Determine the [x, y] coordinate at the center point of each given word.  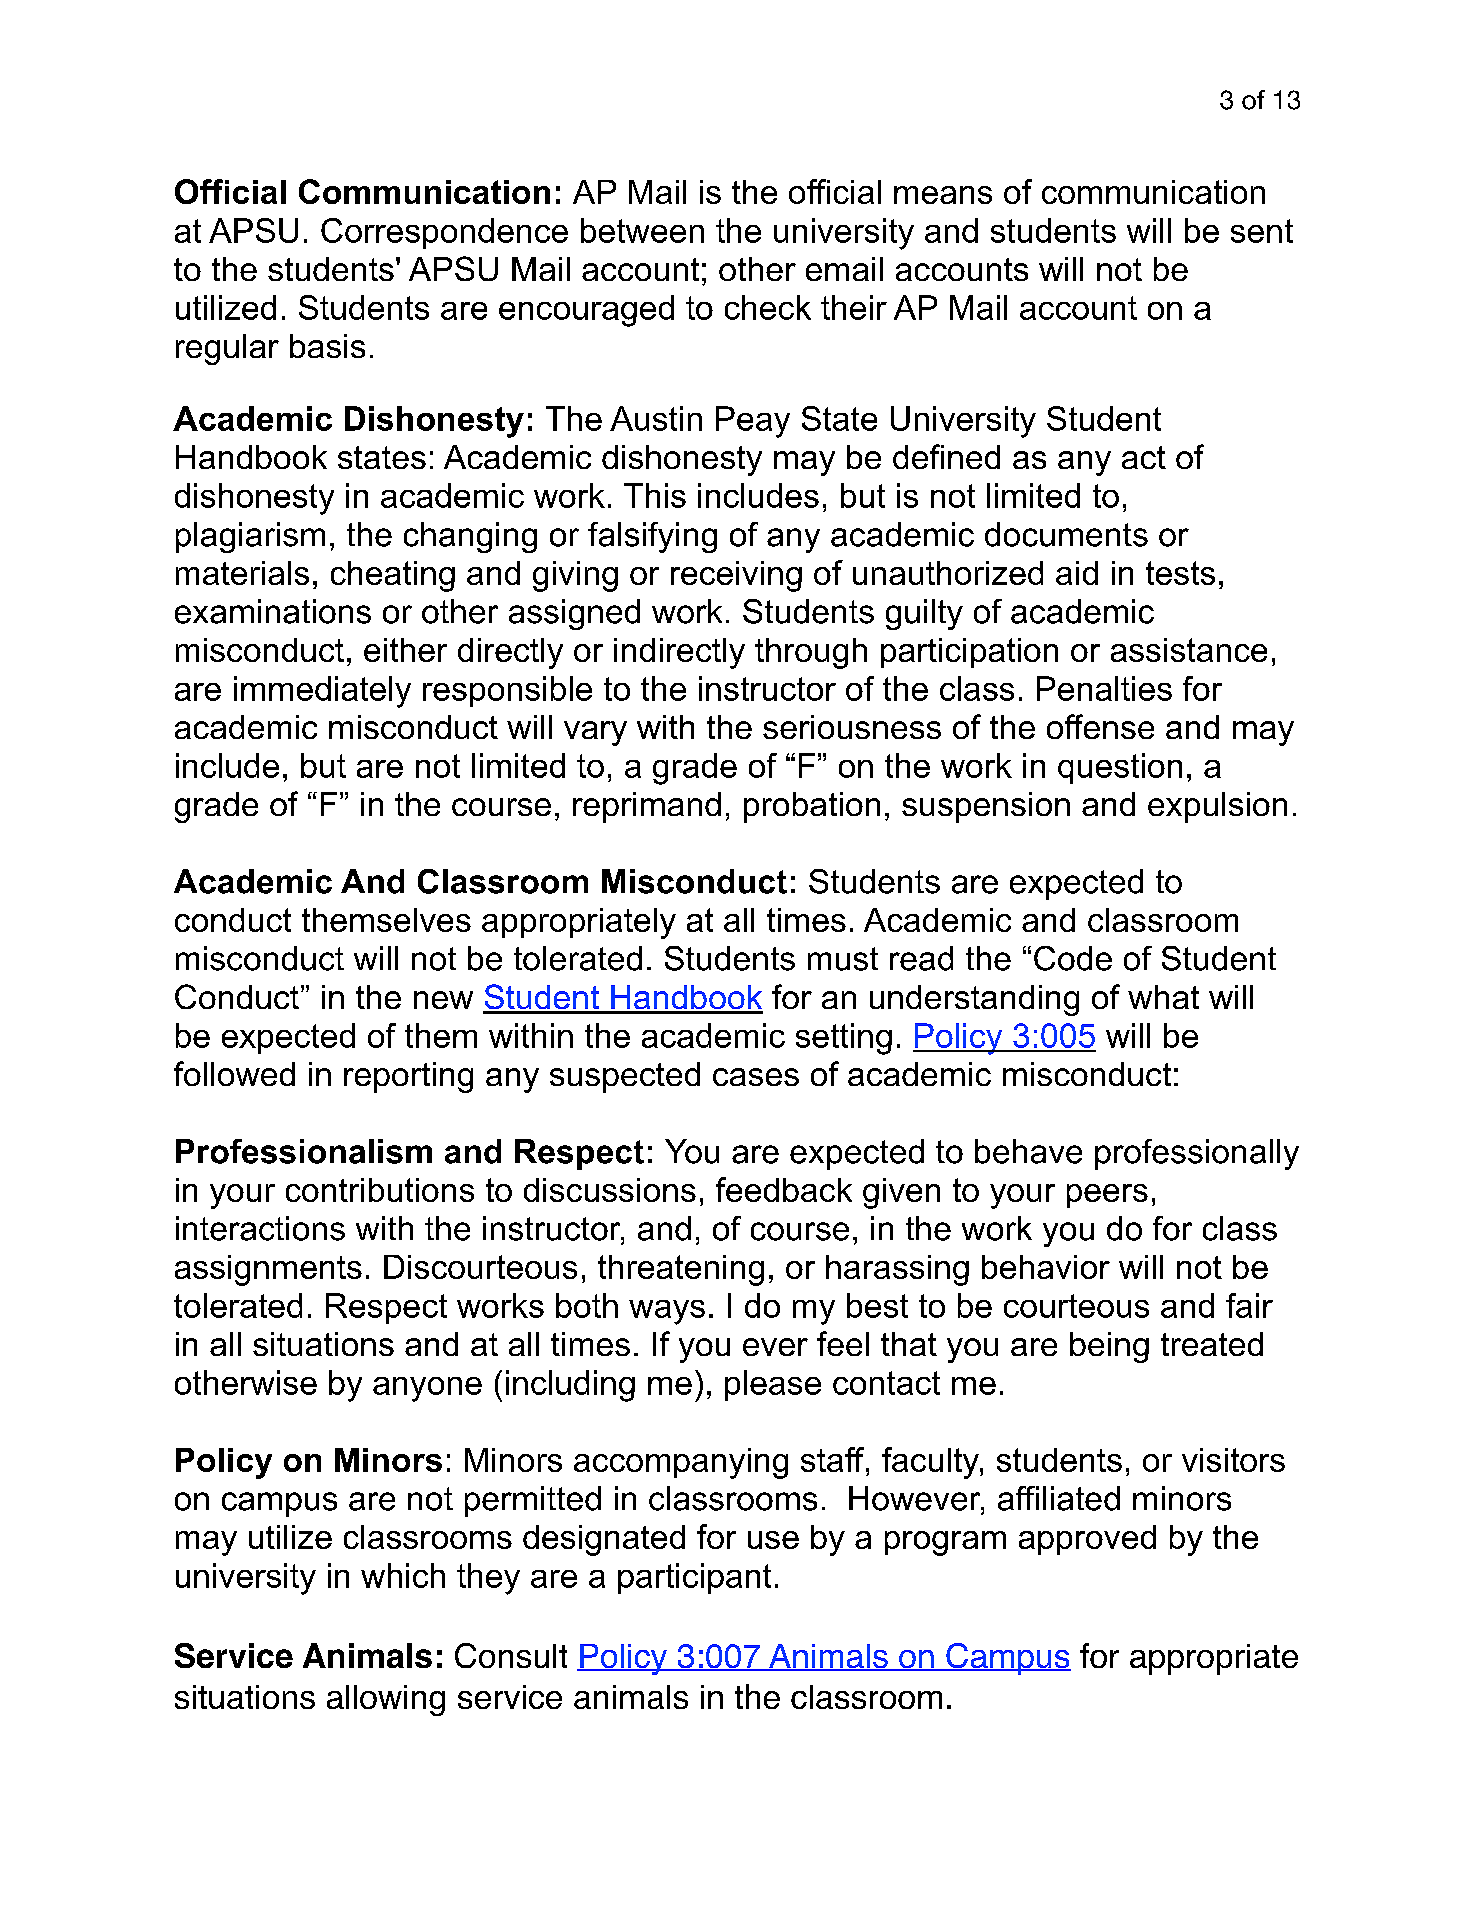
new [443, 1000]
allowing [386, 1700]
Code [1073, 958]
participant [694, 1578]
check [768, 307]
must [843, 959]
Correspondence [444, 233]
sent [1262, 231]
